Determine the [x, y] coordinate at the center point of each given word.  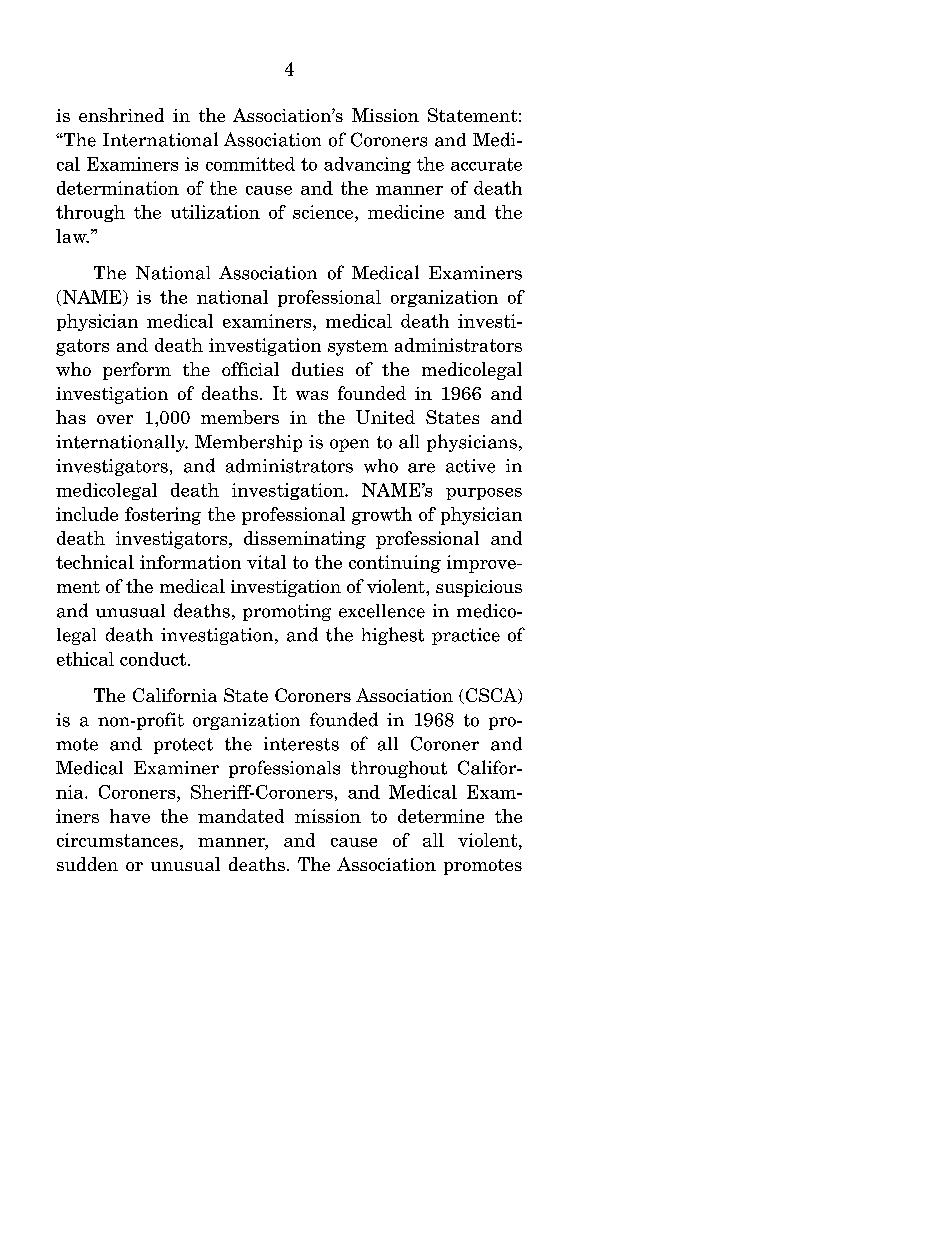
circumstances [117, 840]
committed [250, 164]
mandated [241, 816]
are [421, 468]
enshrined [121, 115]
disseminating [305, 540]
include [87, 514]
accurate [486, 164]
